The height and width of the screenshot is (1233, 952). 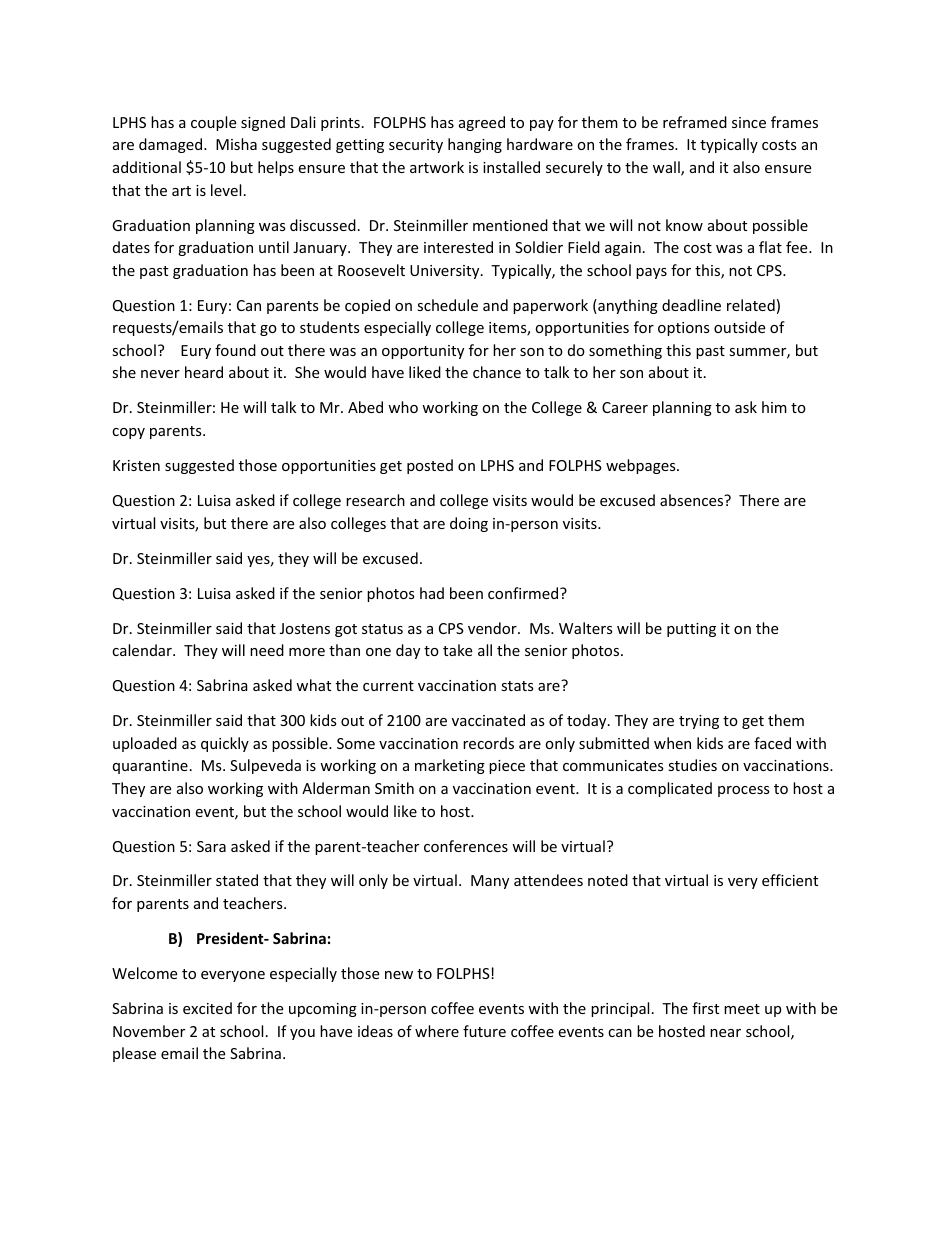 I want to click on putting, so click(x=691, y=630).
